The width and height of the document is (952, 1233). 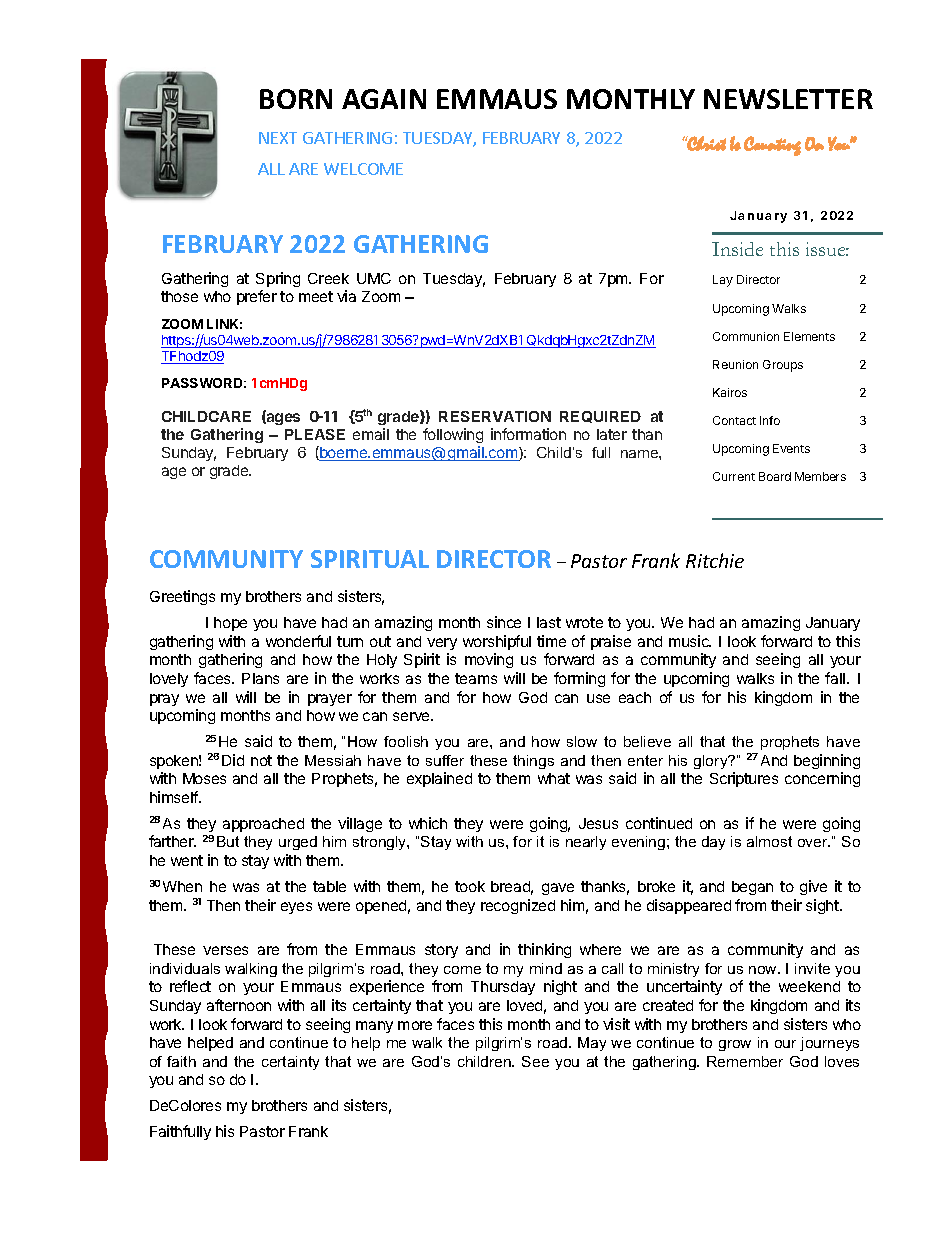 What do you see at coordinates (384, 99) in the document?
I see `AGAIN` at bounding box center [384, 99].
